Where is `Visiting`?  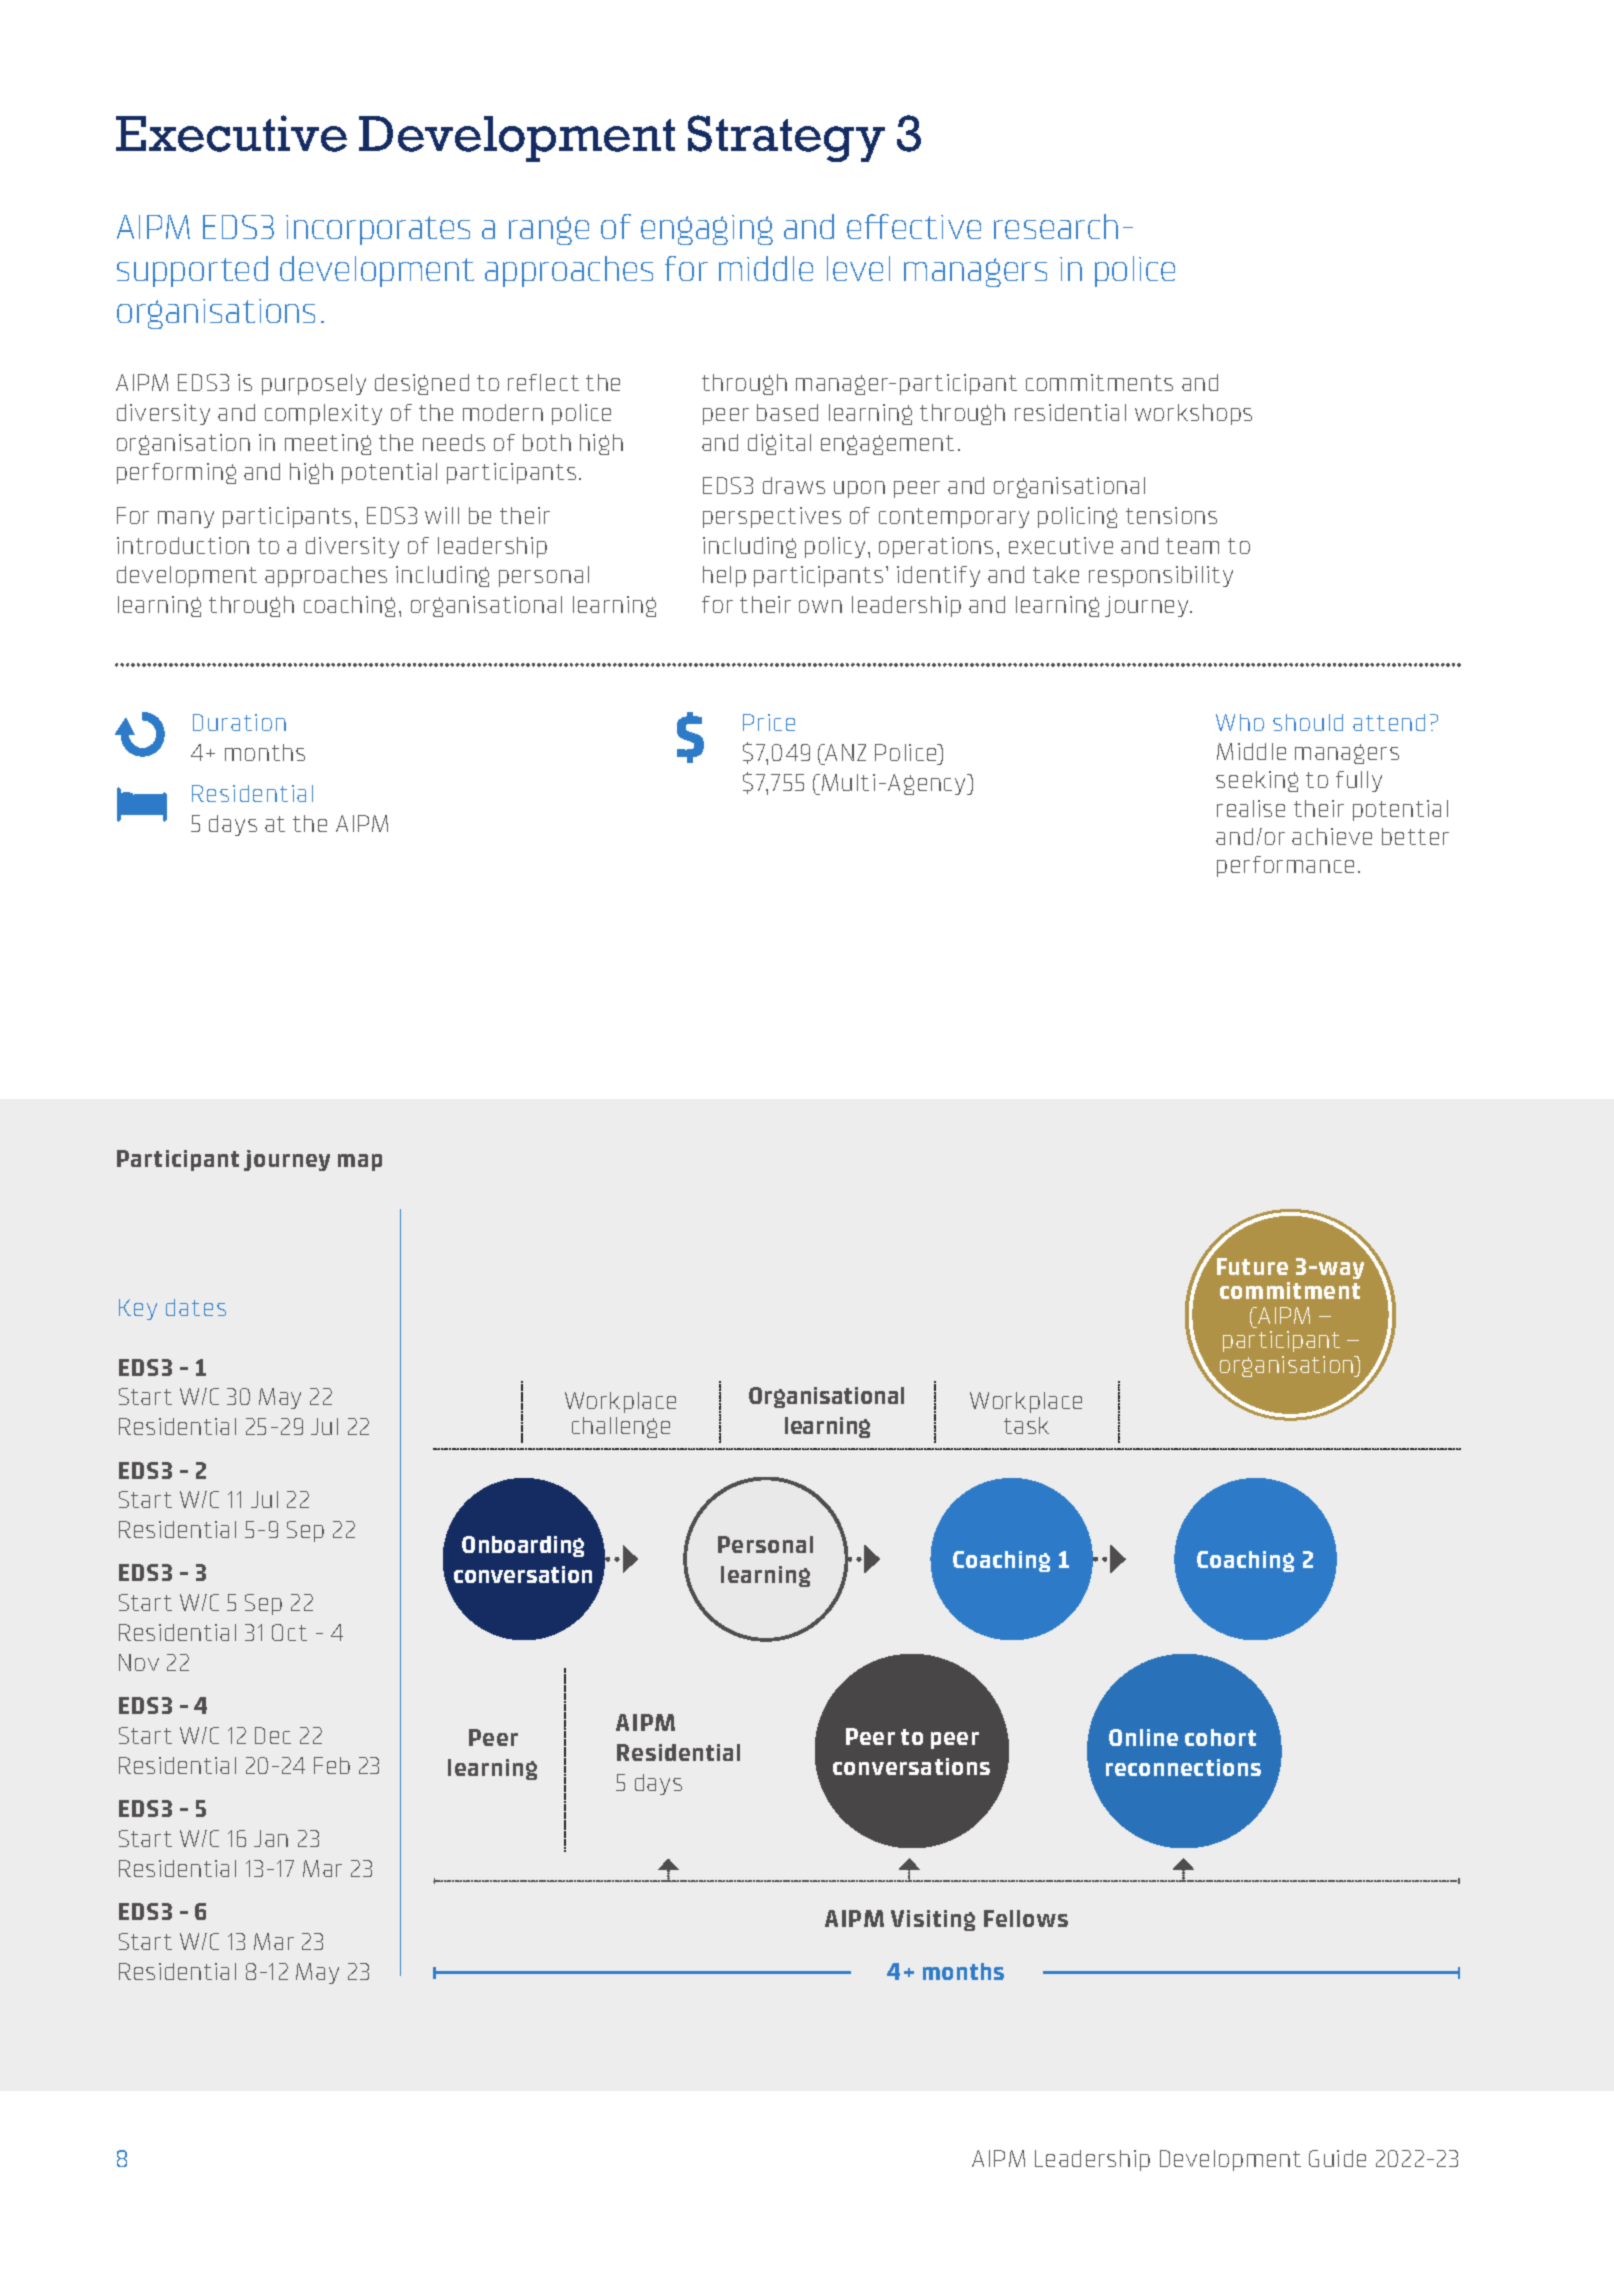
Visiting is located at coordinates (933, 1920).
